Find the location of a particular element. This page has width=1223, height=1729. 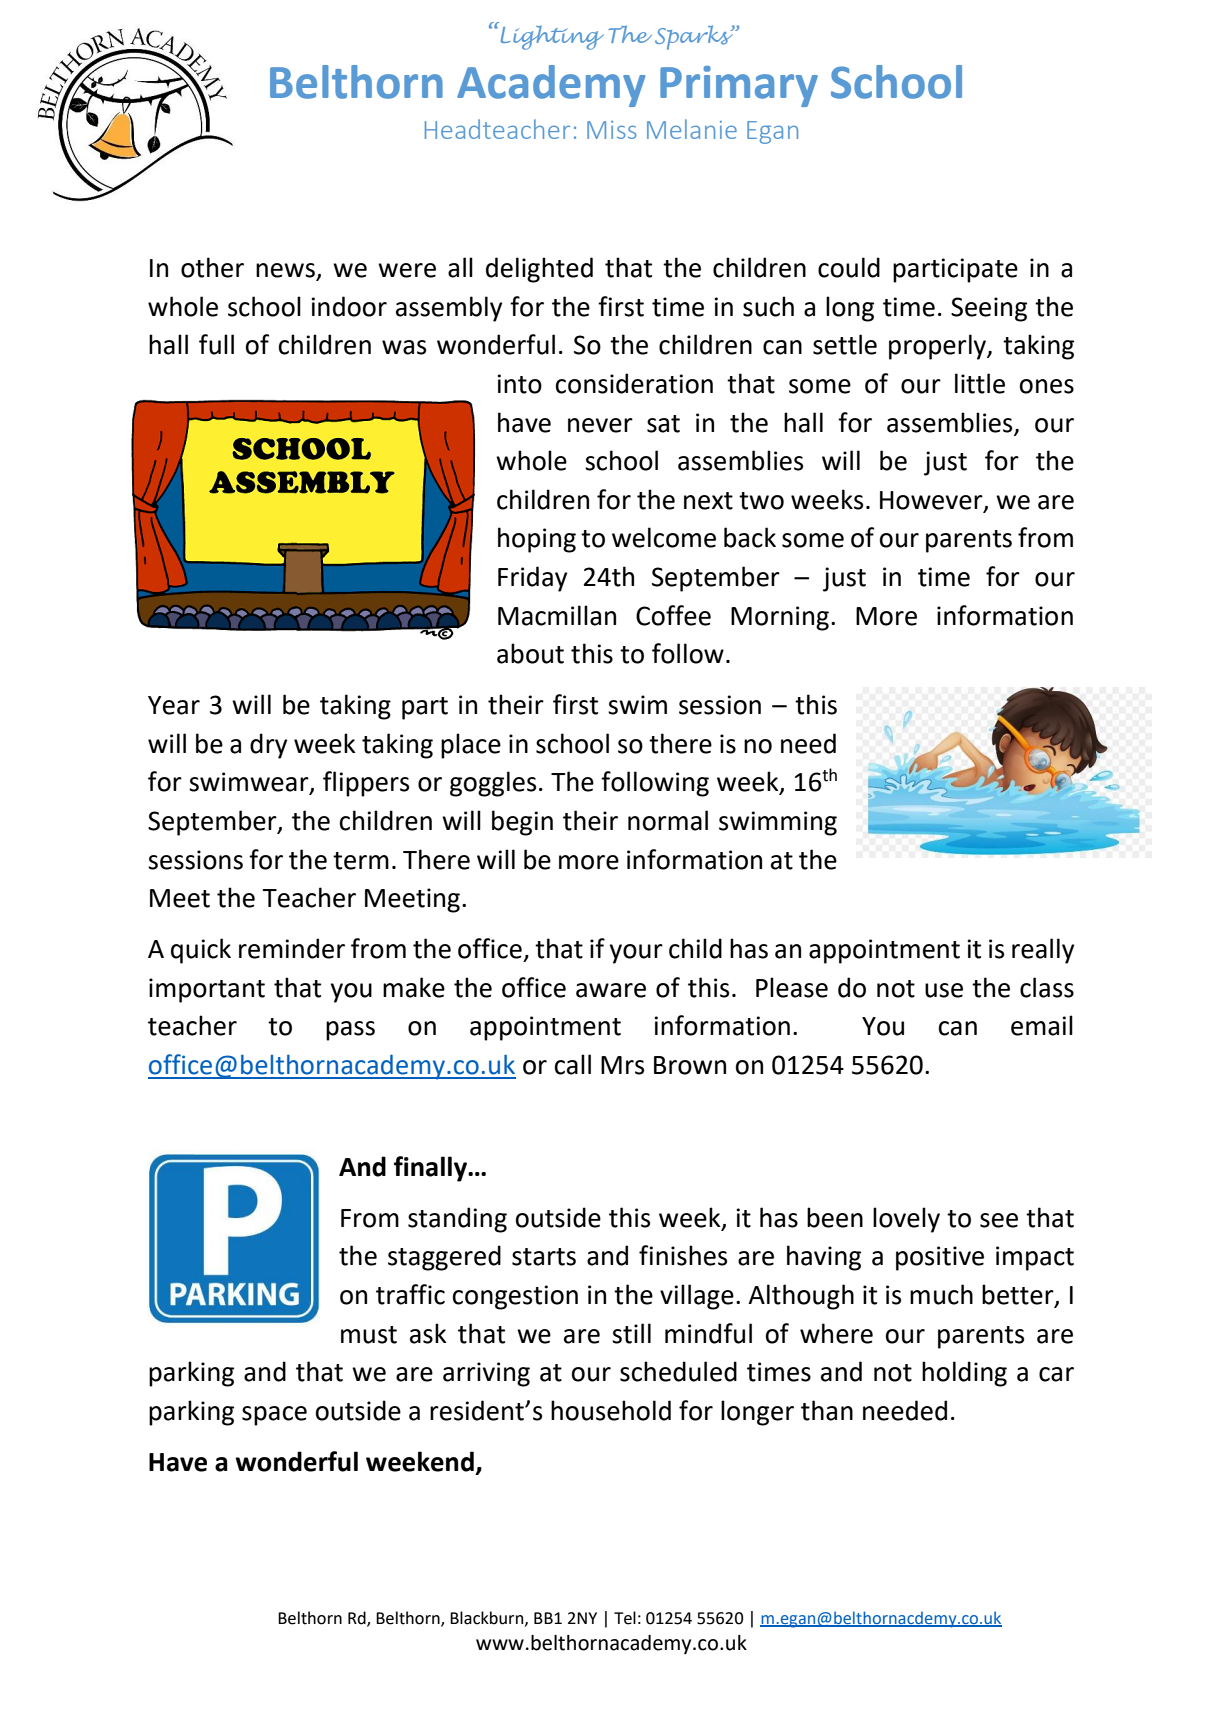

Miss is located at coordinates (612, 130).
